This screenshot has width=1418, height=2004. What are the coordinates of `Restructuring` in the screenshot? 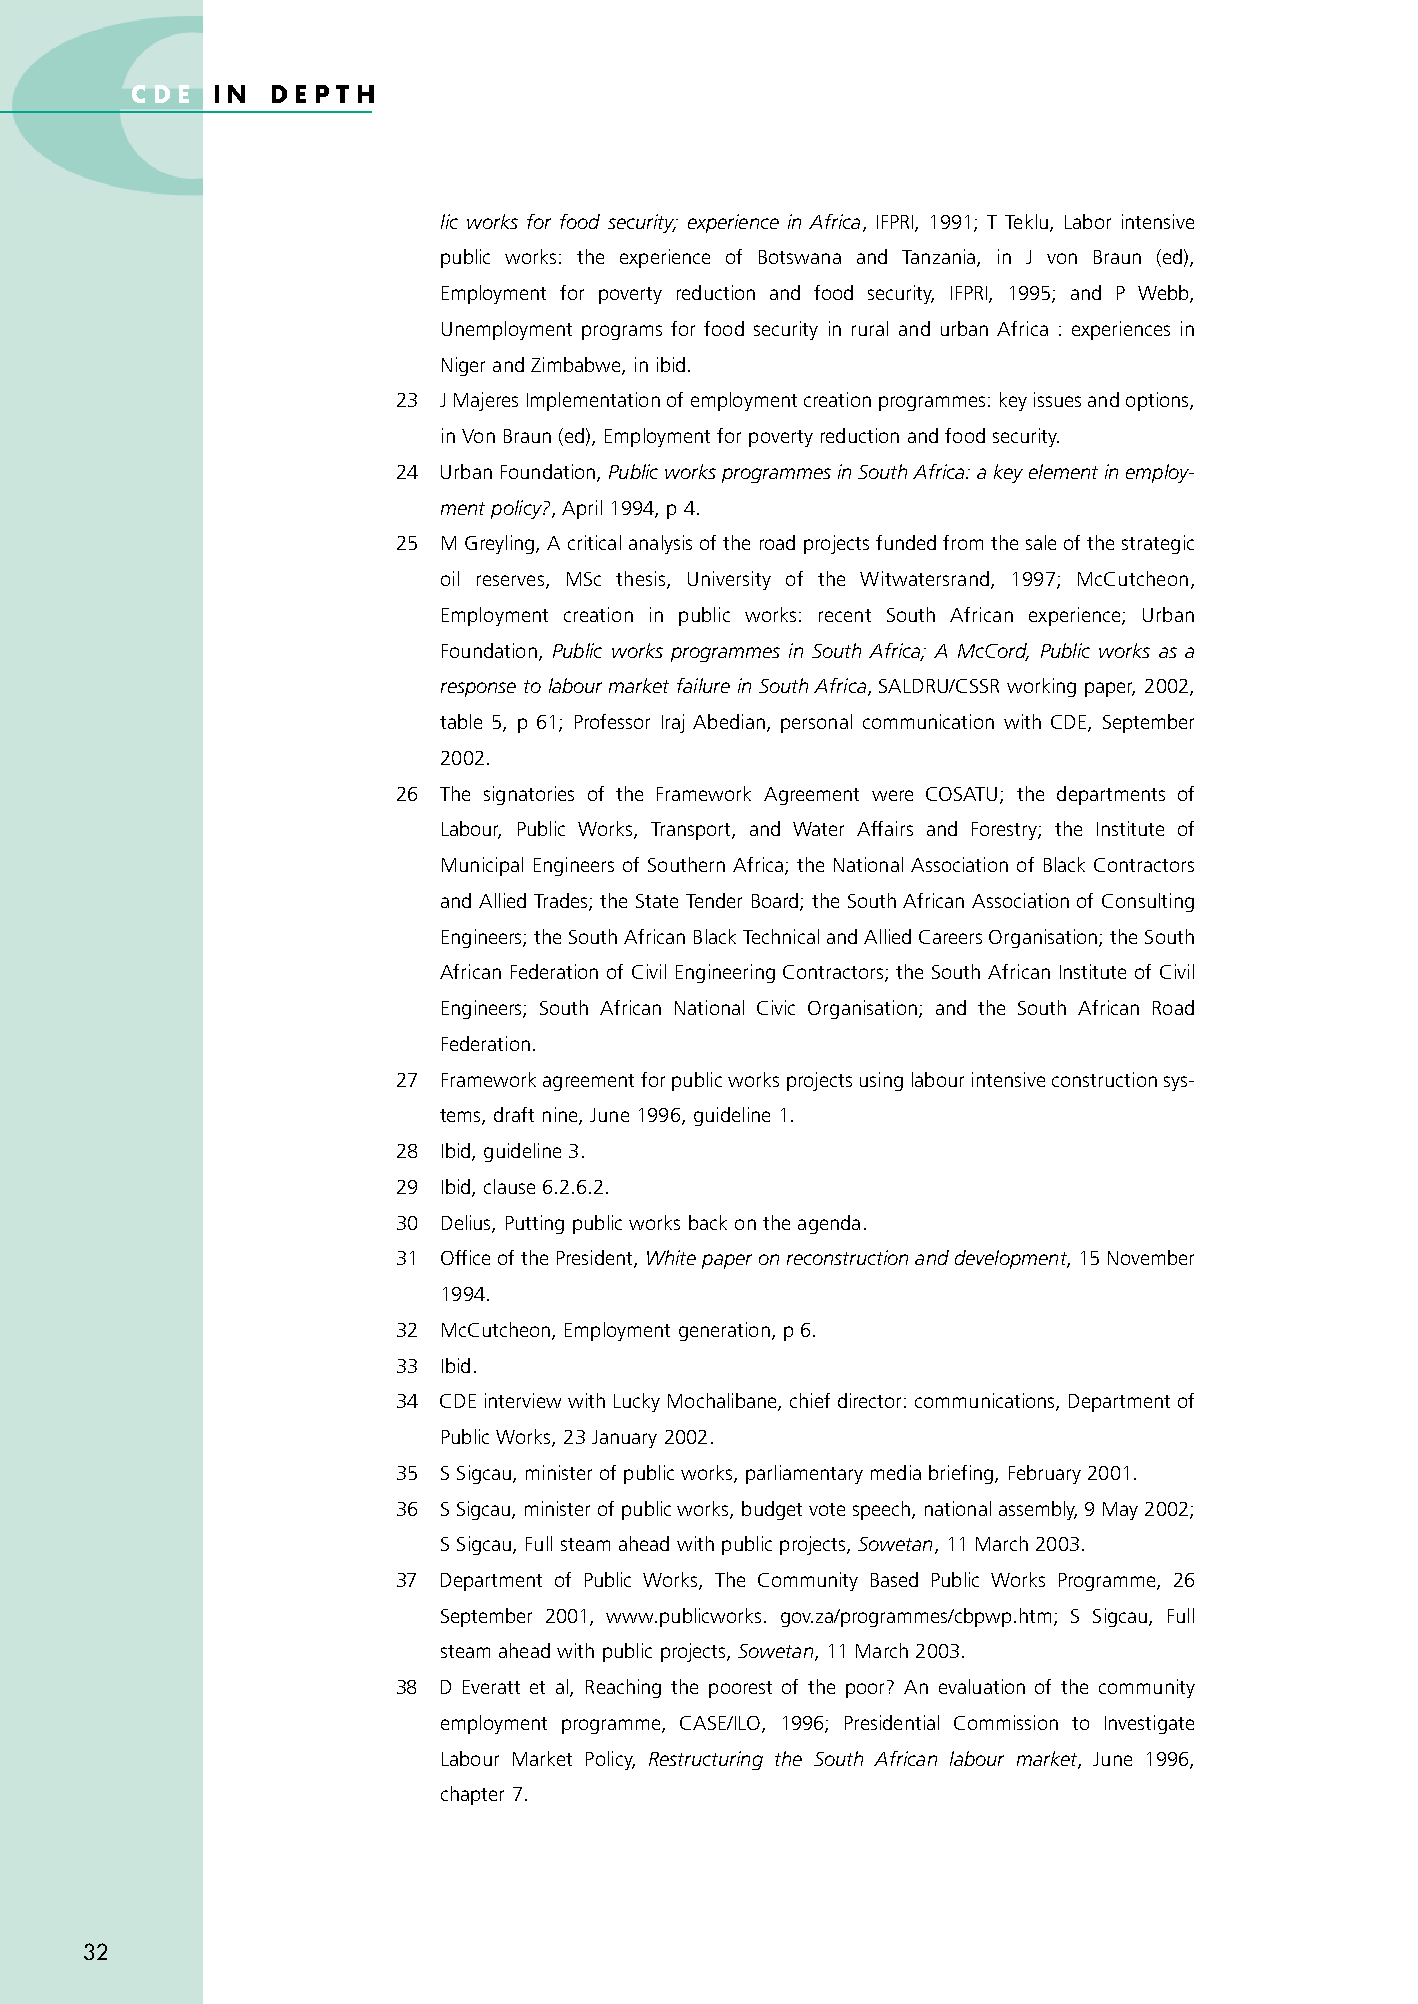 It's located at (706, 1760).
